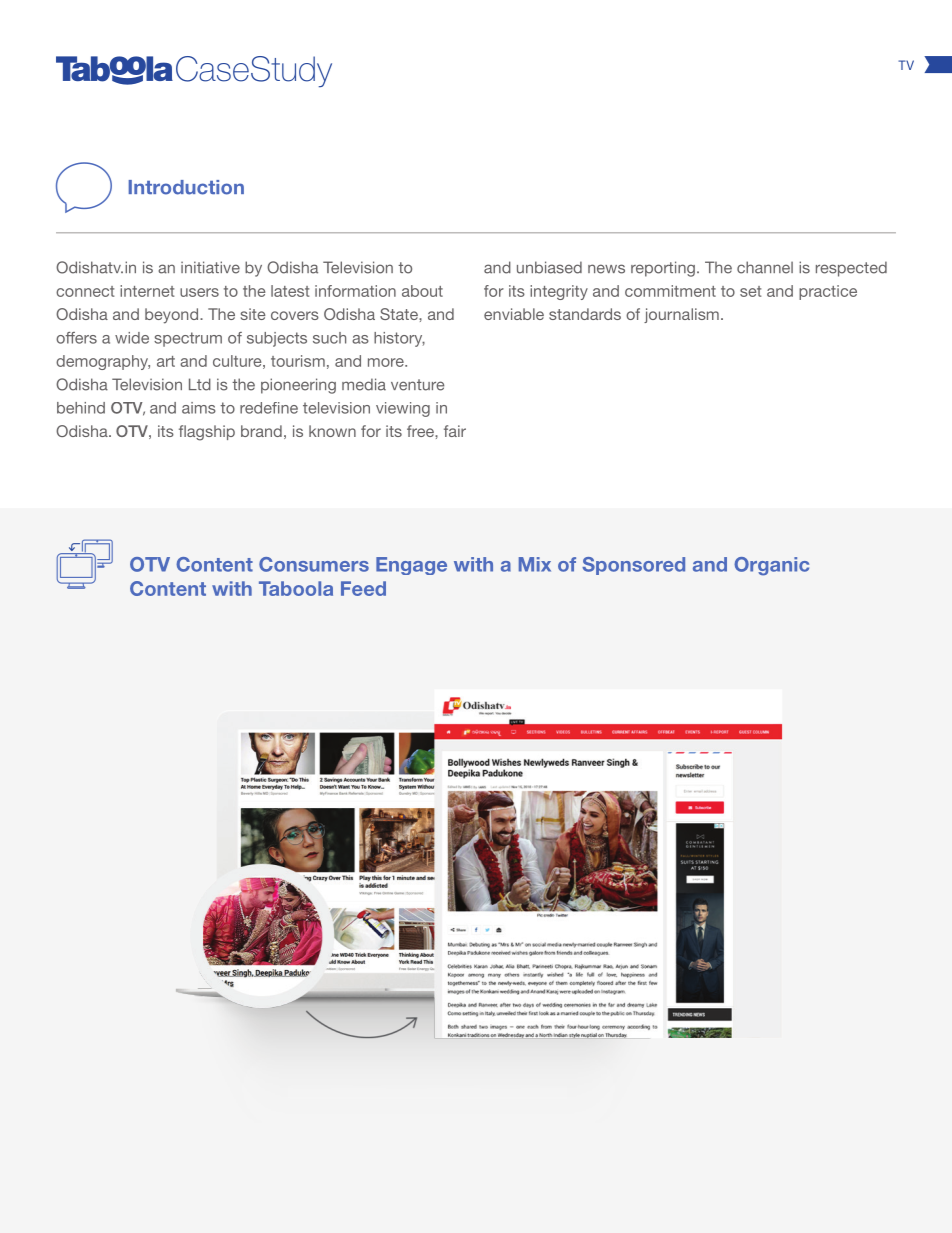 The height and width of the page is (1233, 952). I want to click on fair, so click(455, 431).
